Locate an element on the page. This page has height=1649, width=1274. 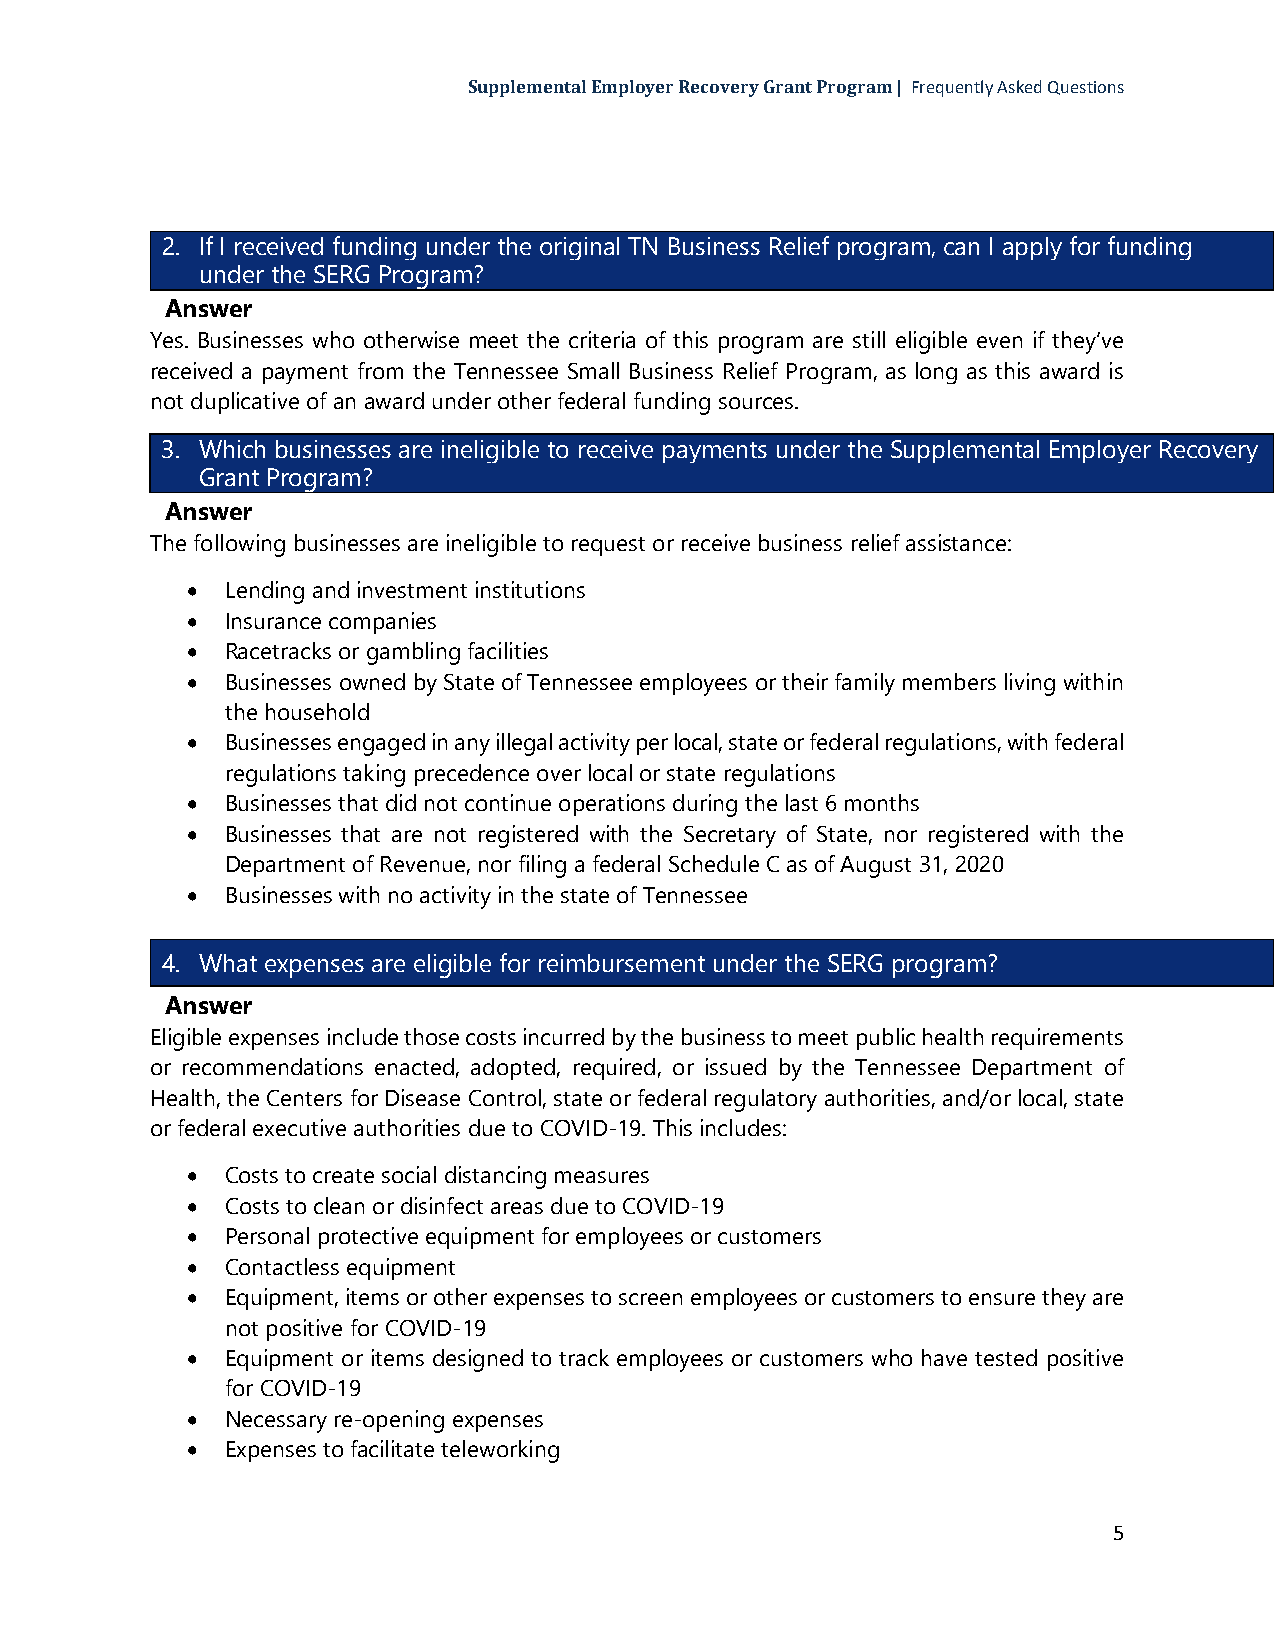
original is located at coordinates (579, 248).
